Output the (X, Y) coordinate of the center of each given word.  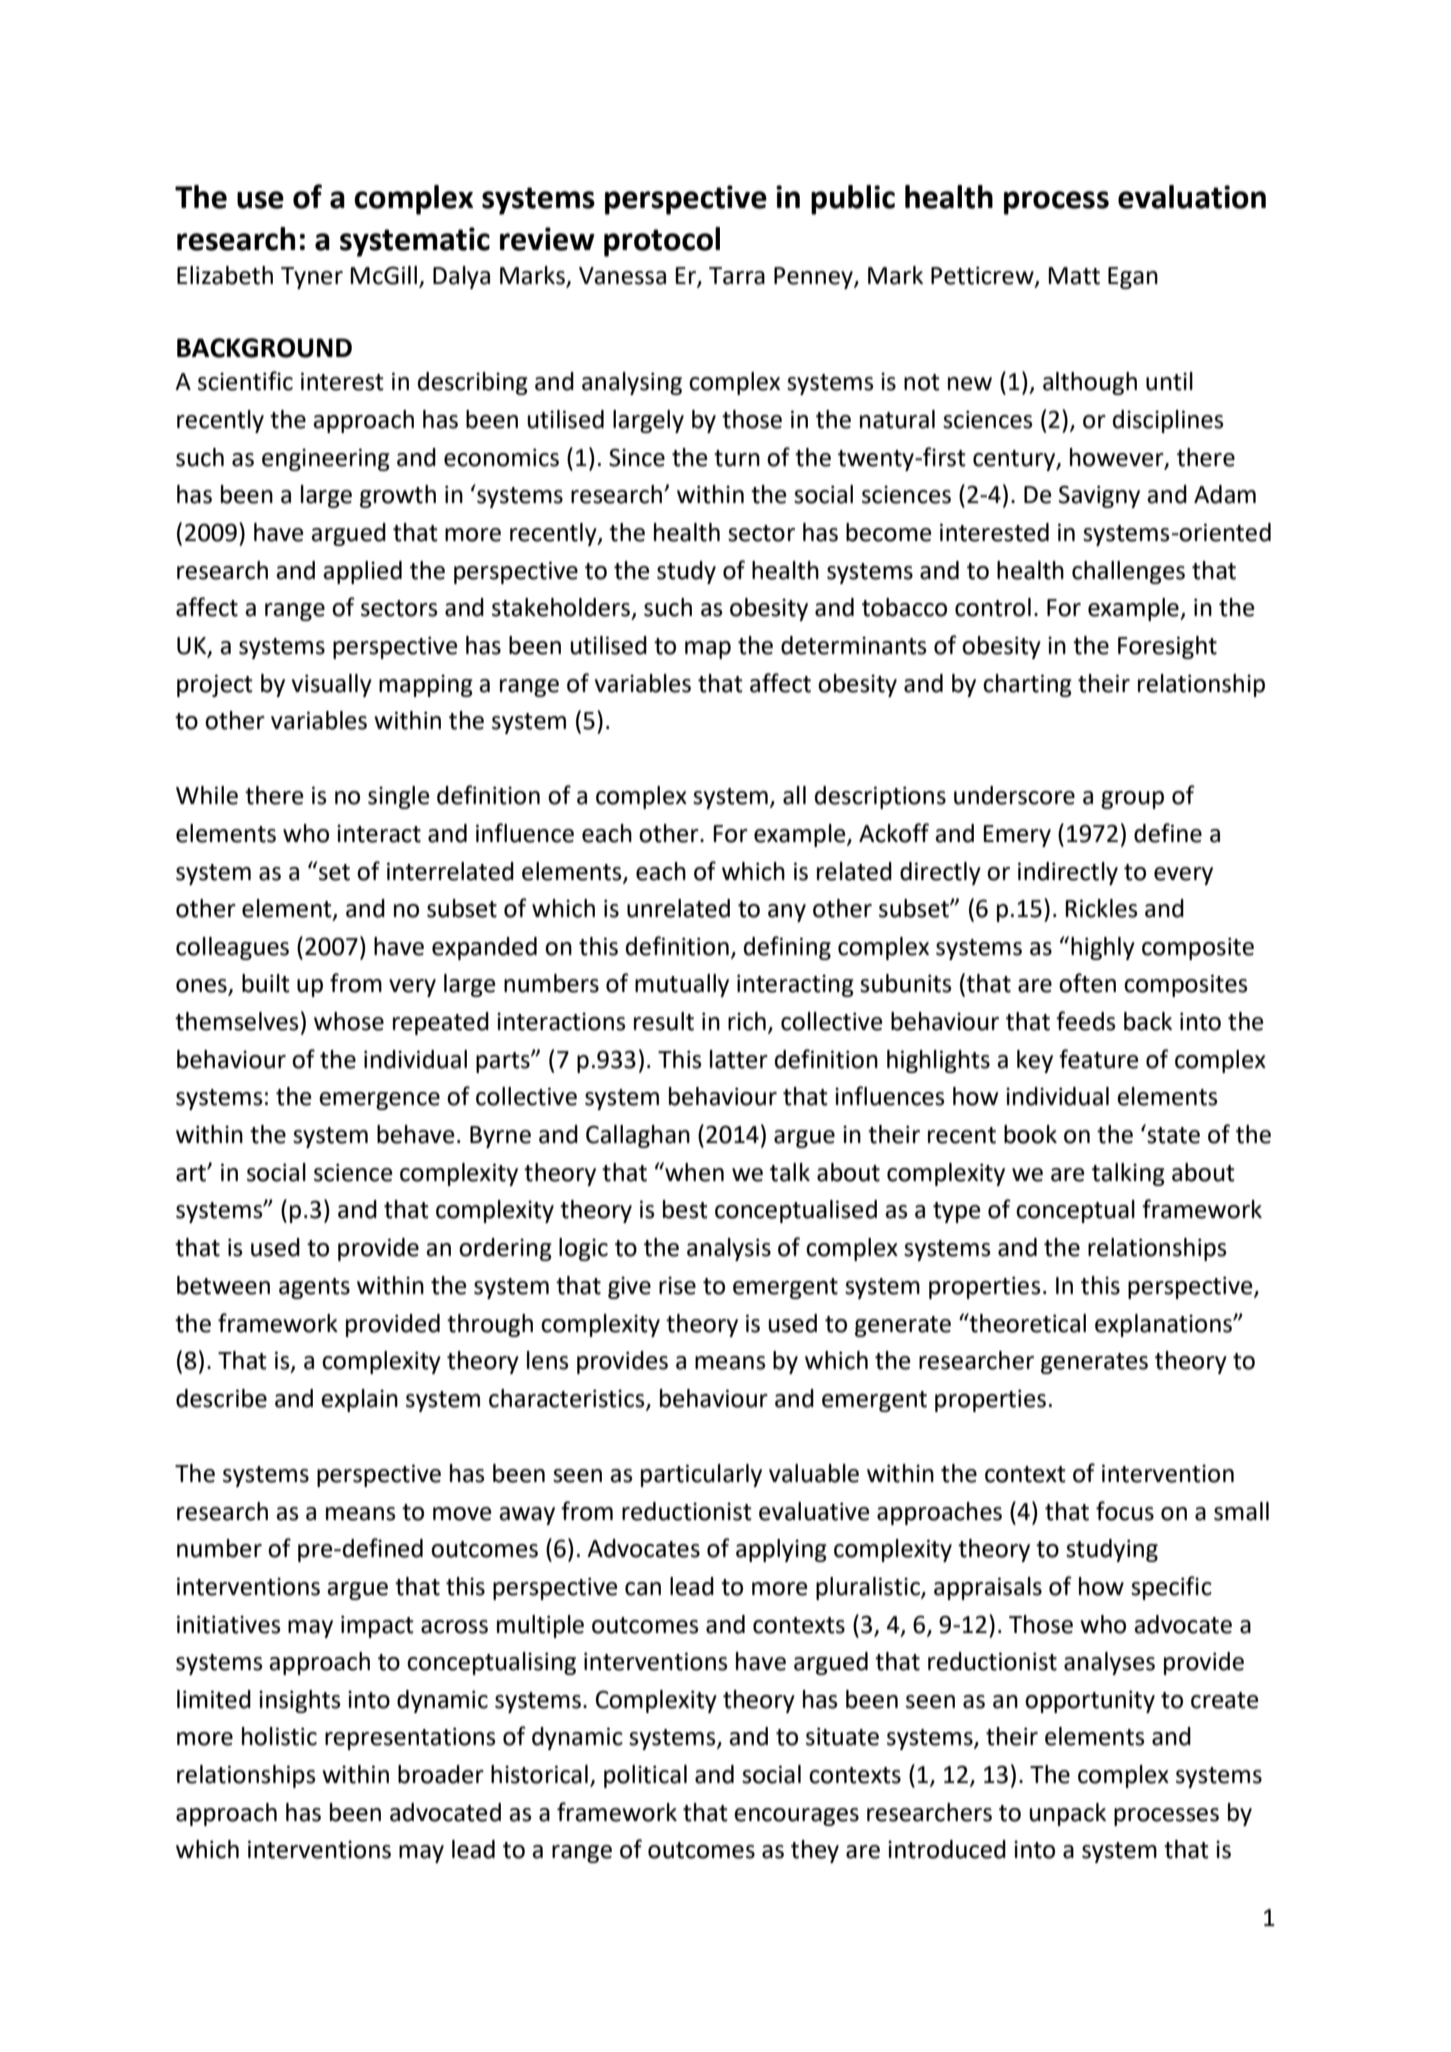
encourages (796, 1817)
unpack (1068, 1814)
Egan (1133, 278)
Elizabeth (225, 275)
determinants (854, 645)
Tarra (737, 276)
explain (359, 1400)
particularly (701, 1475)
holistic (279, 1736)
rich (747, 1021)
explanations (1164, 1325)
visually (332, 685)
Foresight (1167, 647)
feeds (1086, 1021)
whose (349, 1021)
